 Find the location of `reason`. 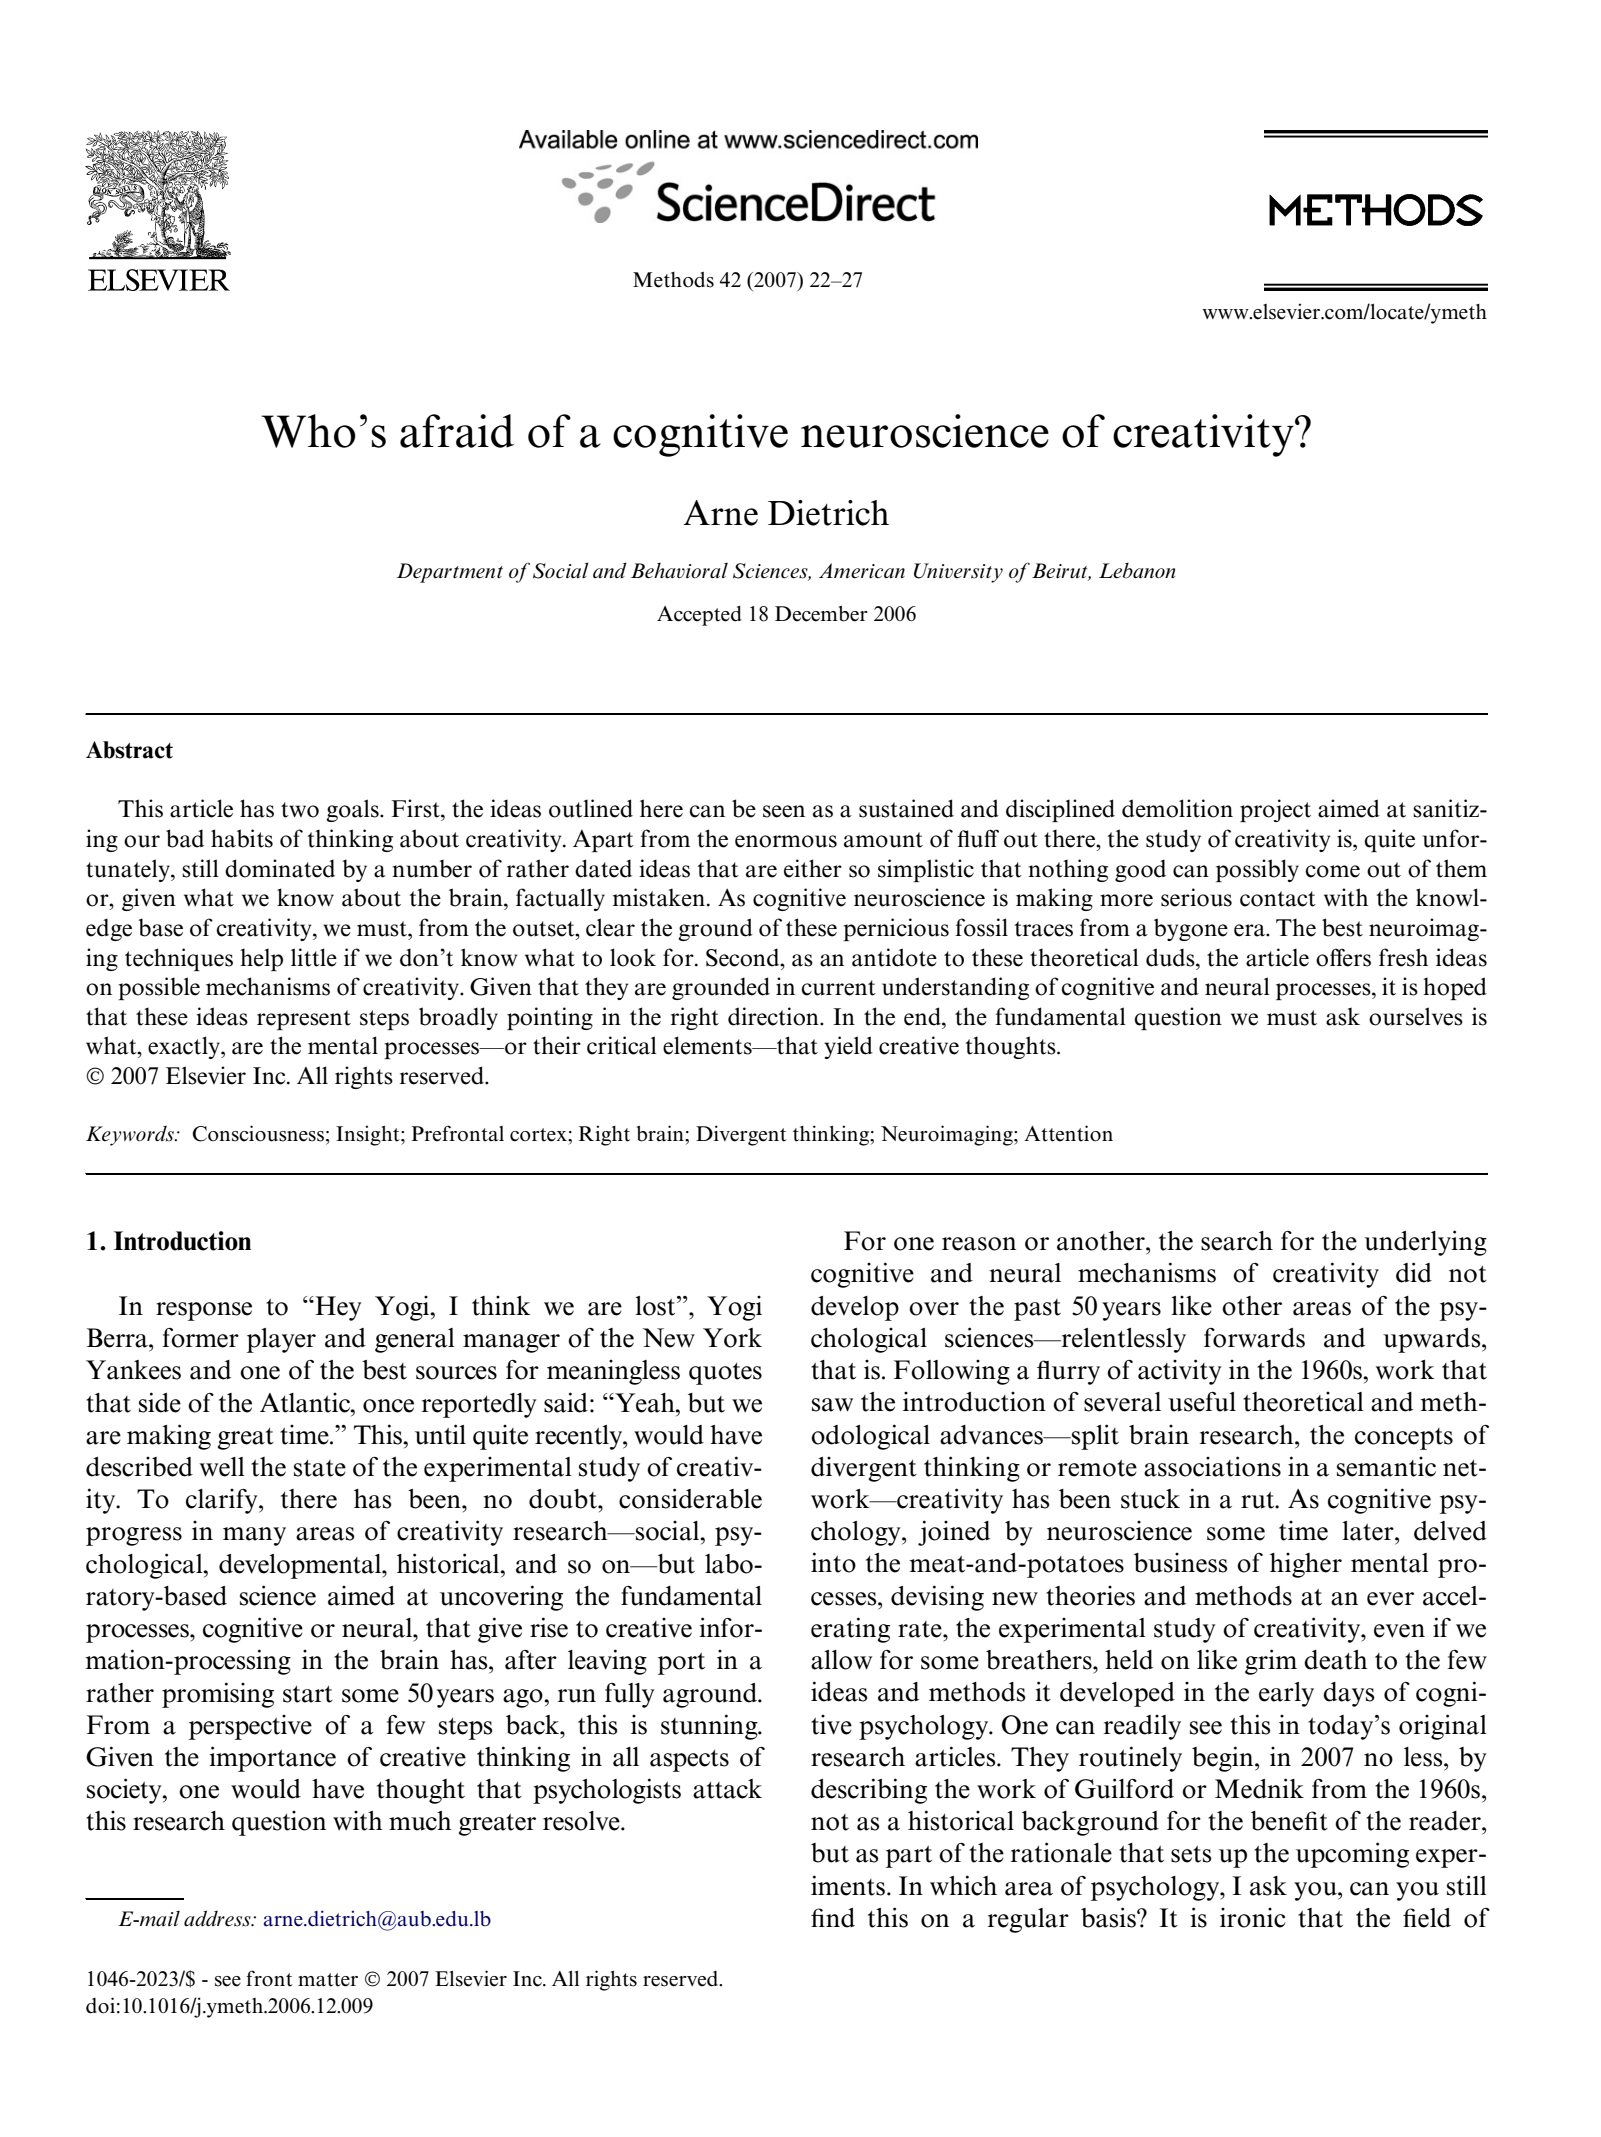

reason is located at coordinates (979, 1244).
